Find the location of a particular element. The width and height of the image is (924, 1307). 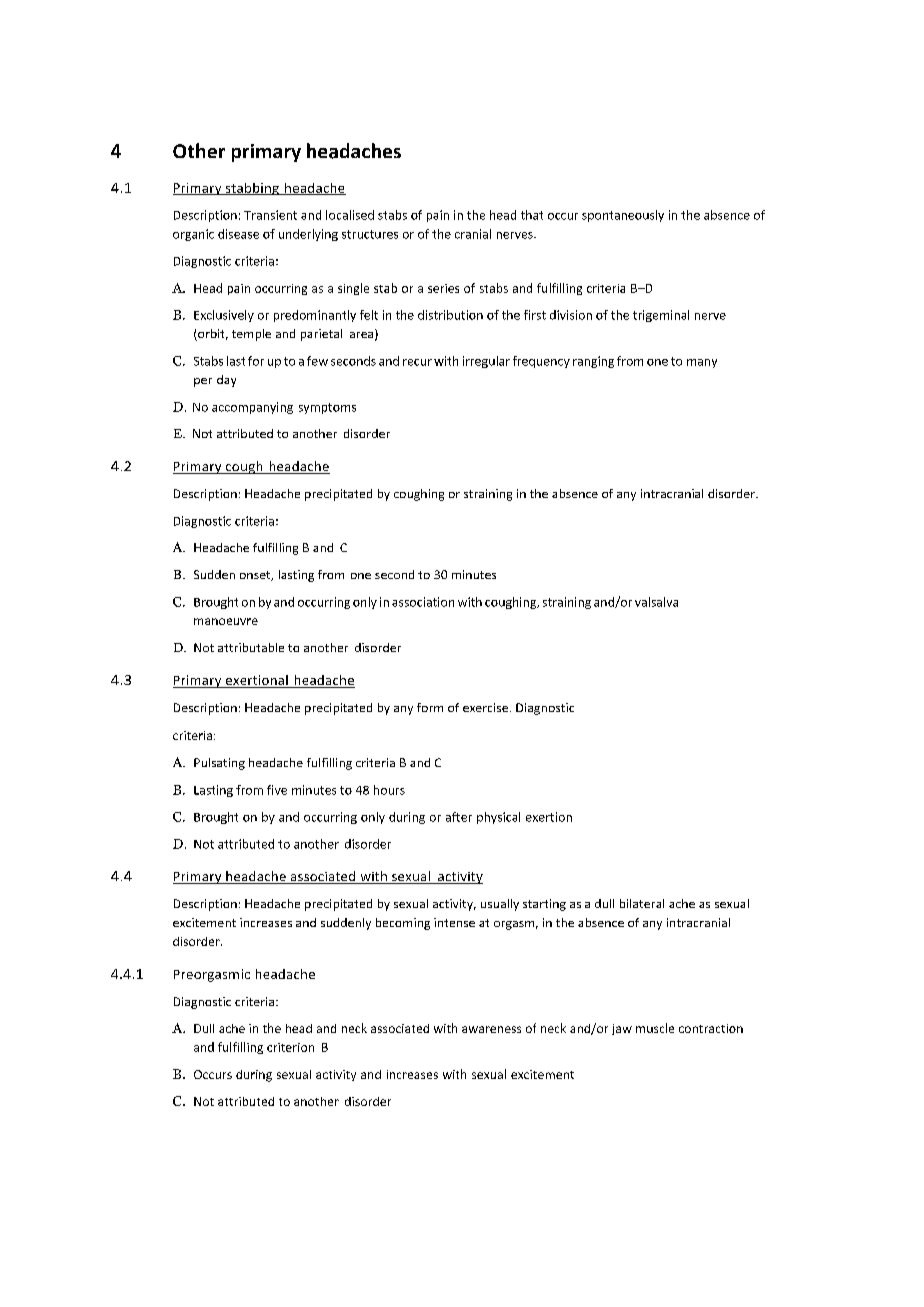

spontaneously is located at coordinates (623, 216).
